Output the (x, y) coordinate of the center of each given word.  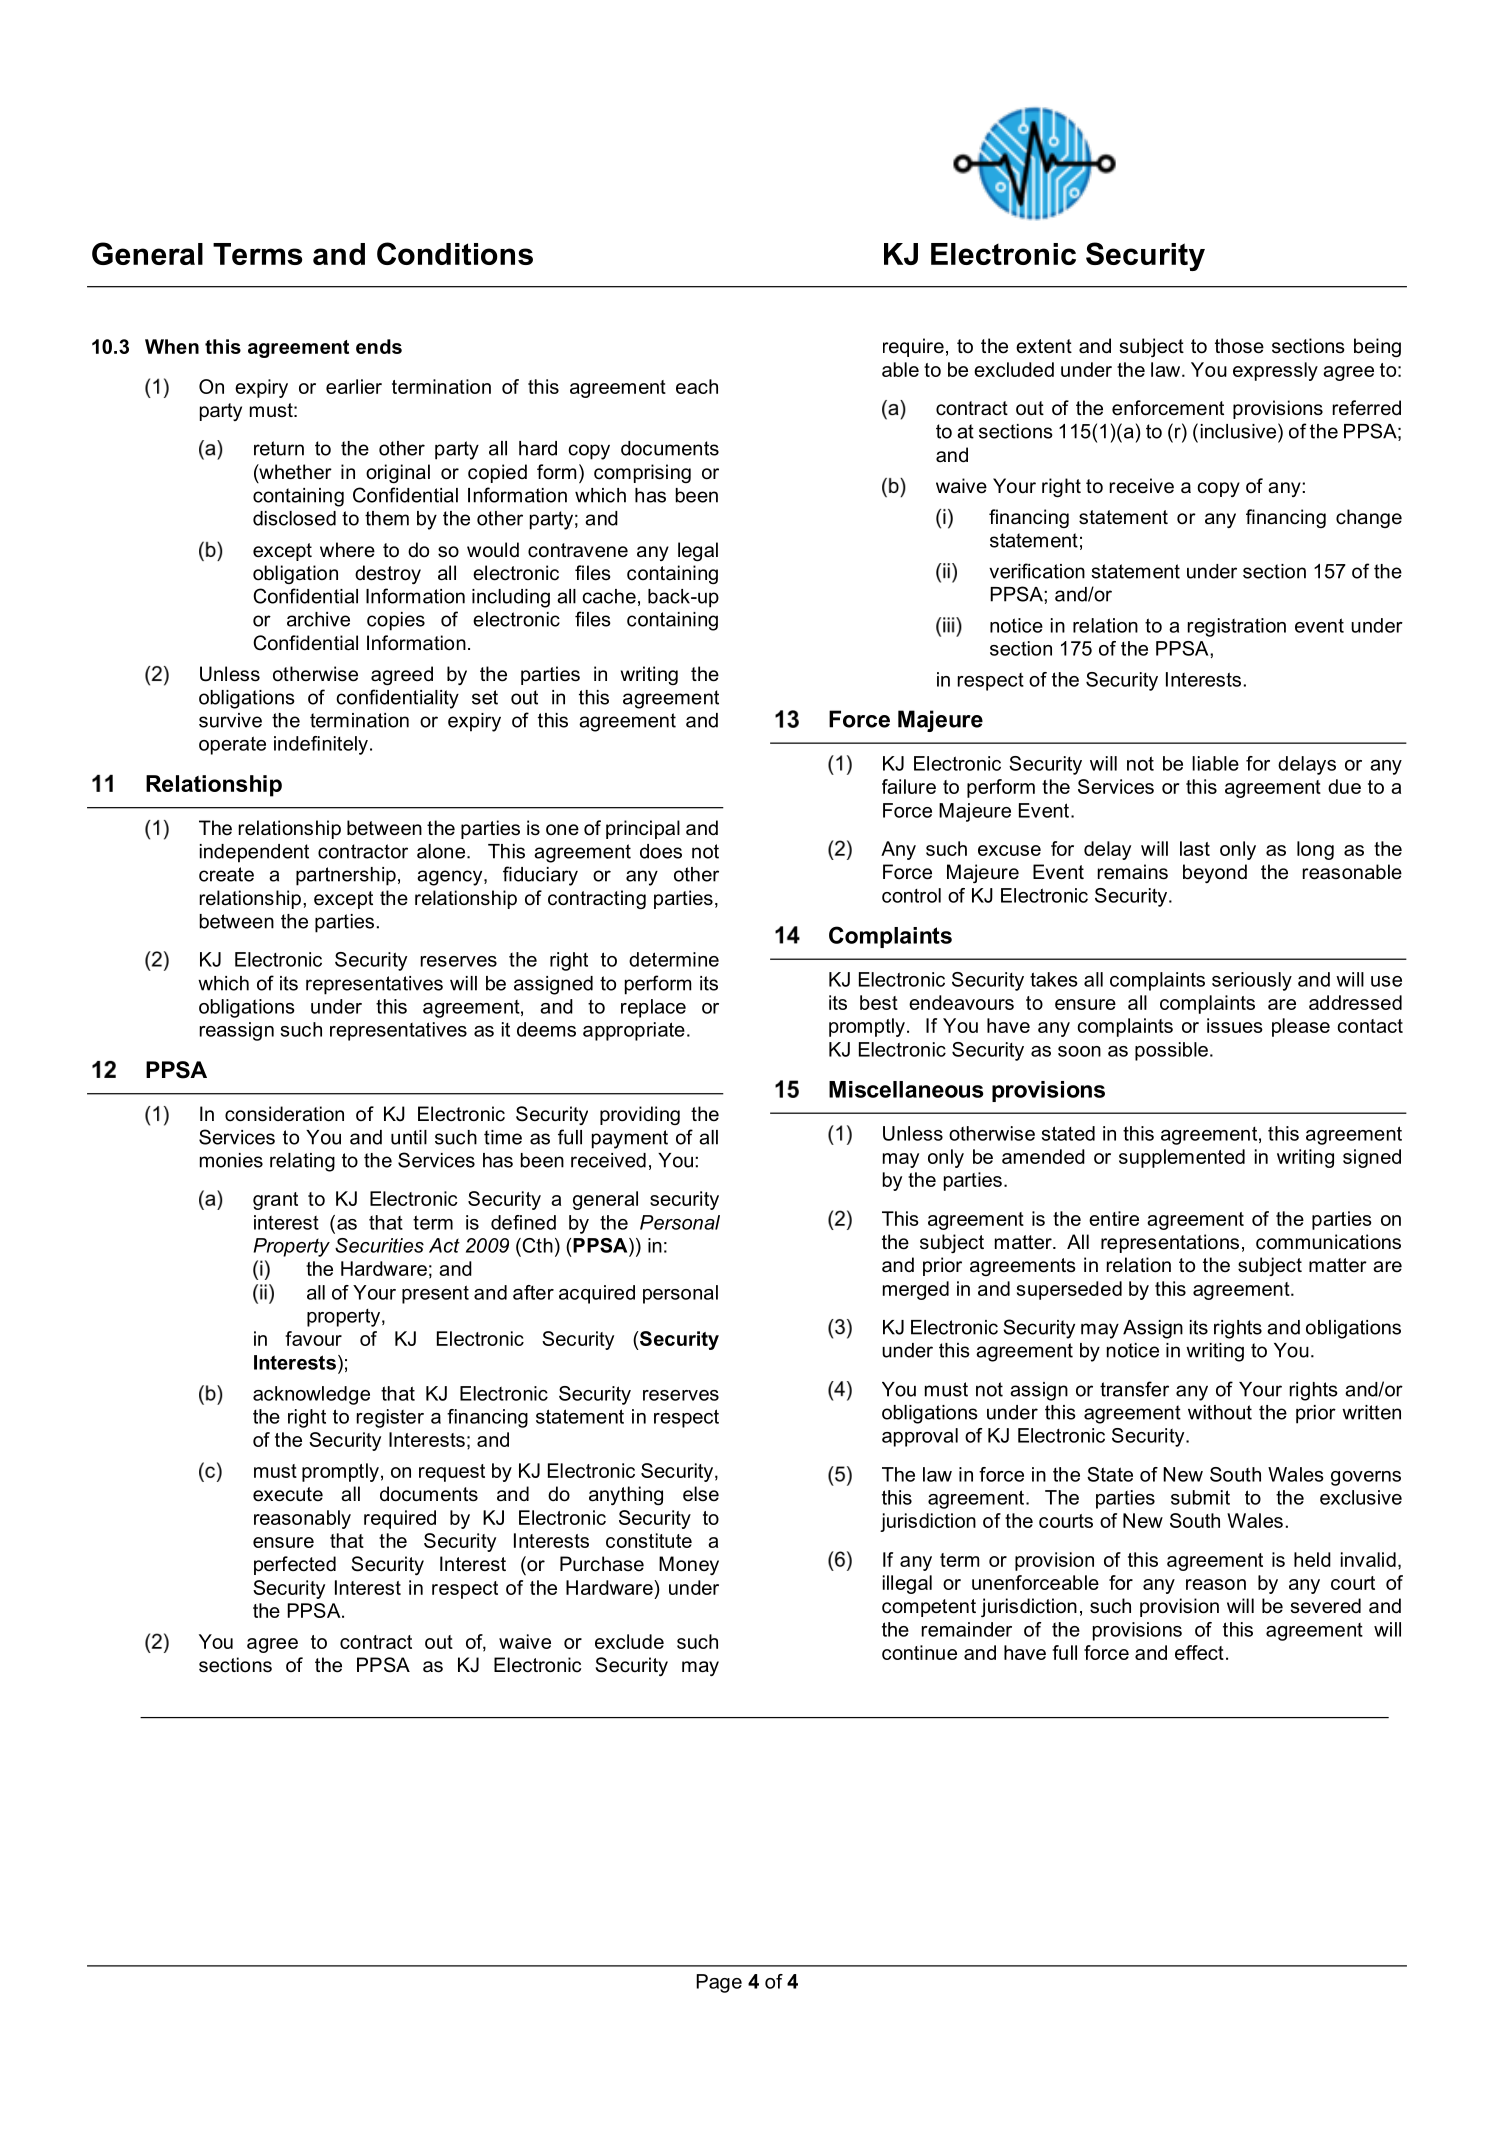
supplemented (1182, 1158)
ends (379, 346)
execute (288, 1494)
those (1239, 346)
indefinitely (321, 745)
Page (719, 1983)
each (697, 386)
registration (1237, 627)
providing (640, 1115)
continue (919, 1652)
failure (909, 786)
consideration (284, 1114)
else (701, 1494)
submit (1200, 1497)
